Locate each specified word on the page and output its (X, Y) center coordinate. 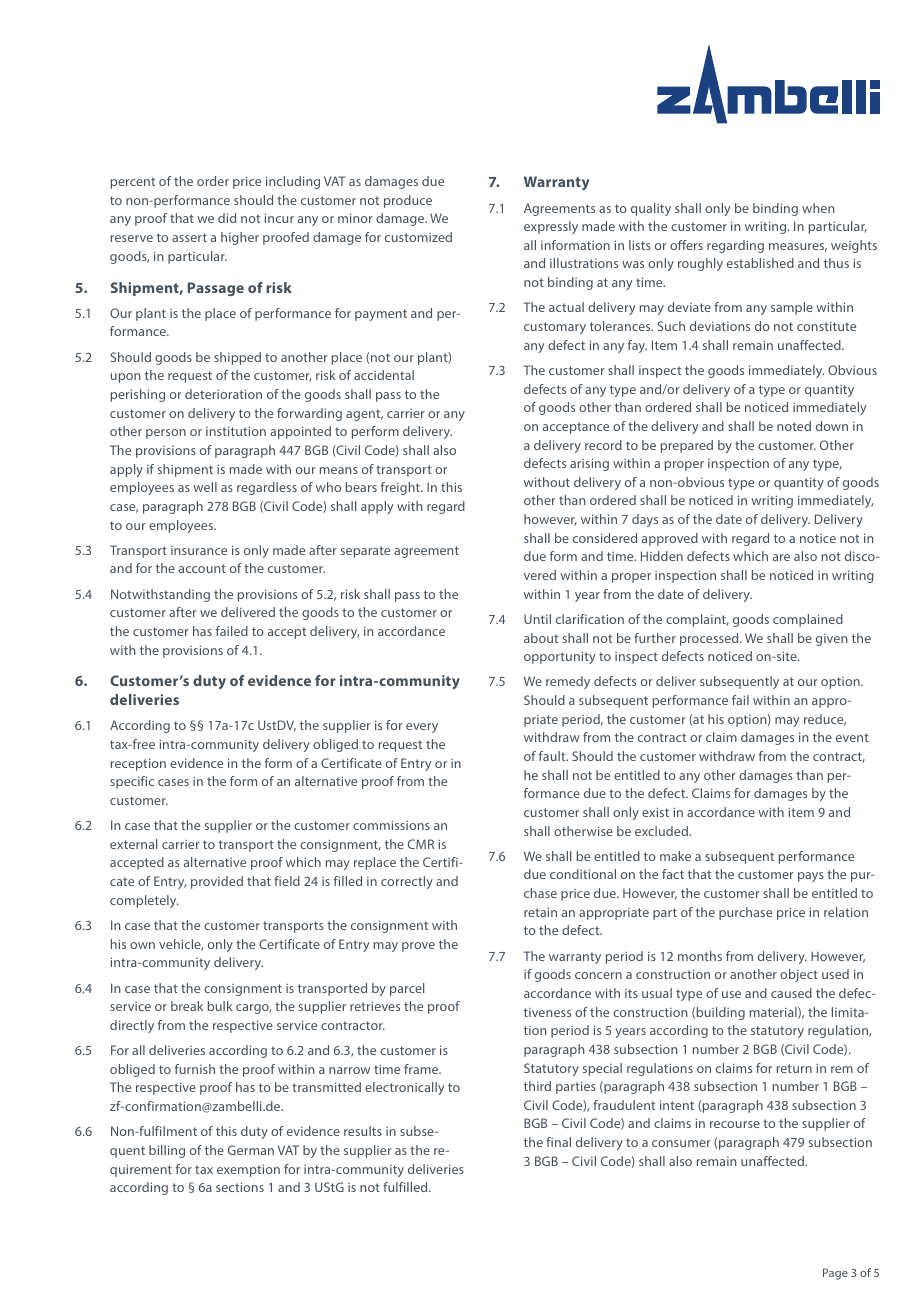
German (251, 1150)
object (799, 975)
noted (794, 426)
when (818, 208)
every (422, 728)
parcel (407, 989)
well (205, 487)
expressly (551, 227)
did (227, 218)
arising (589, 464)
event (852, 737)
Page (835, 1274)
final (558, 1142)
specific (132, 782)
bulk (220, 1006)
